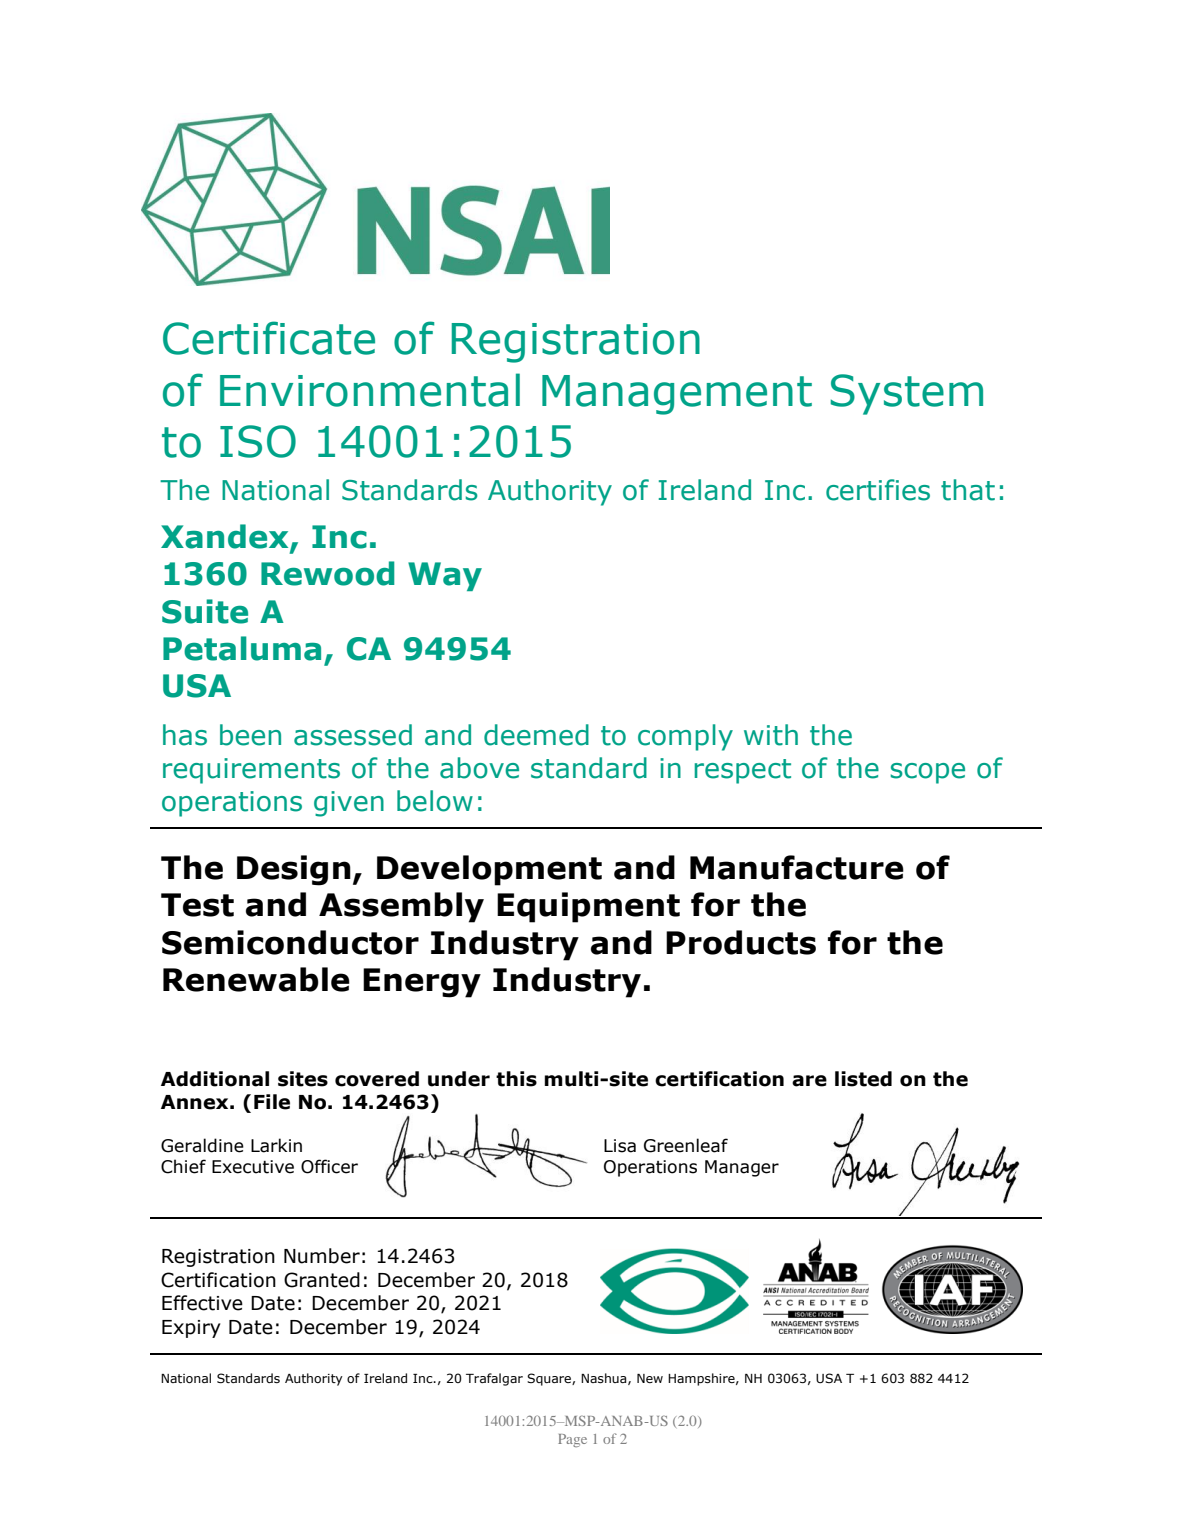 This document has width=1177, height=1524. Describe the element at coordinates (742, 1168) in the document. I see `Manager` at that location.
